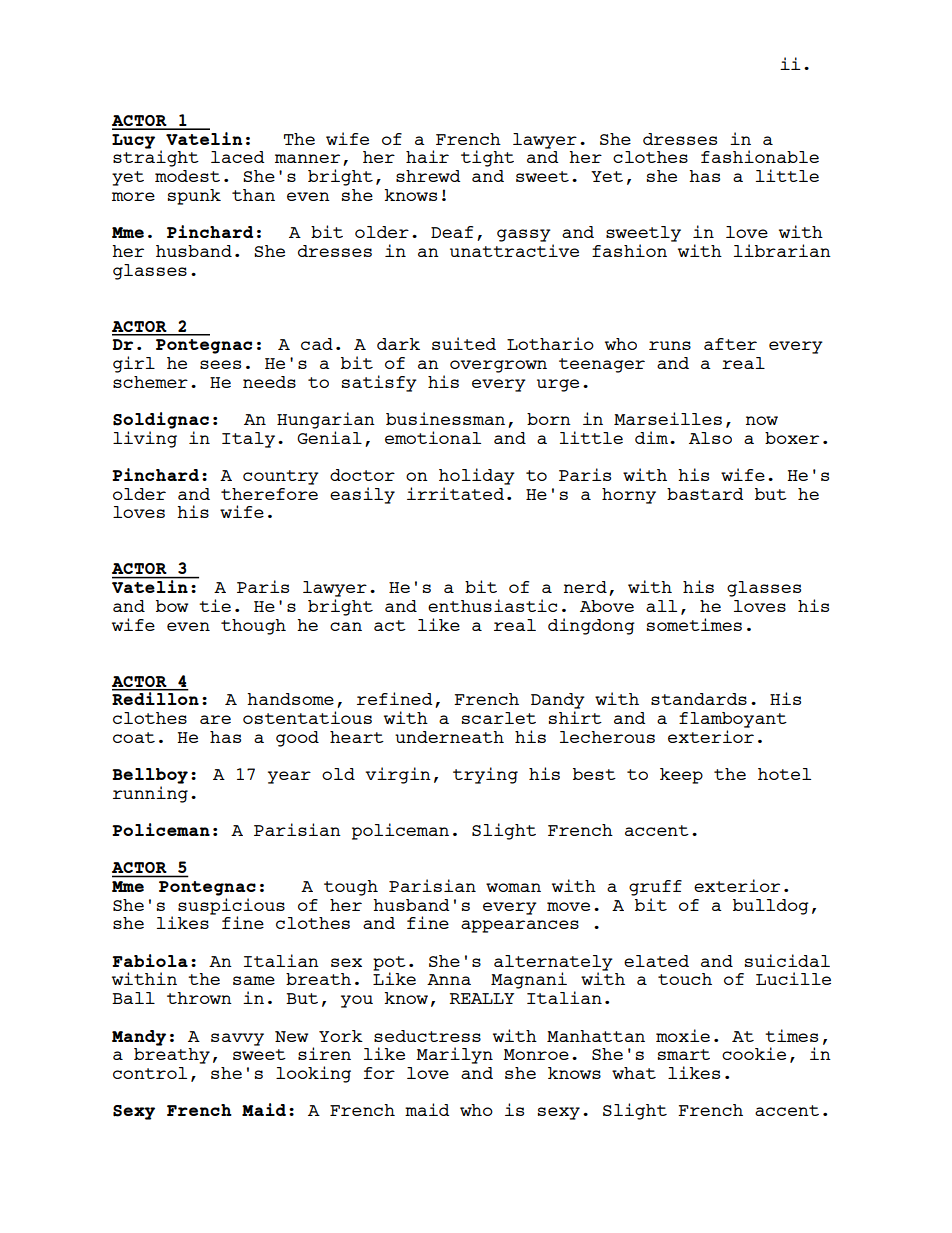 The height and width of the image is (1233, 952). I want to click on modest, so click(187, 176).
